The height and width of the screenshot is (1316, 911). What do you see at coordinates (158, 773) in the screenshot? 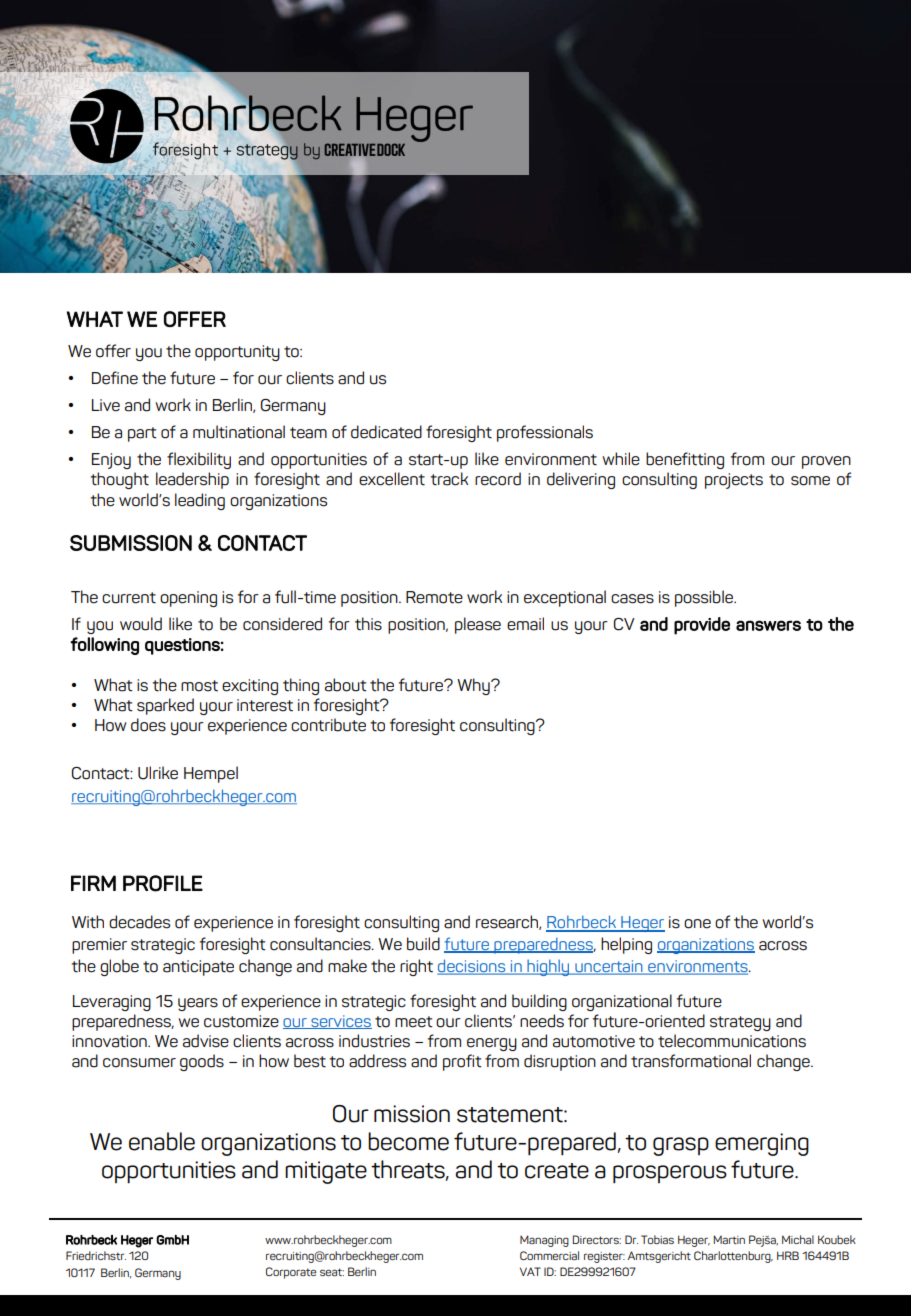
I see `Ulrike` at bounding box center [158, 773].
